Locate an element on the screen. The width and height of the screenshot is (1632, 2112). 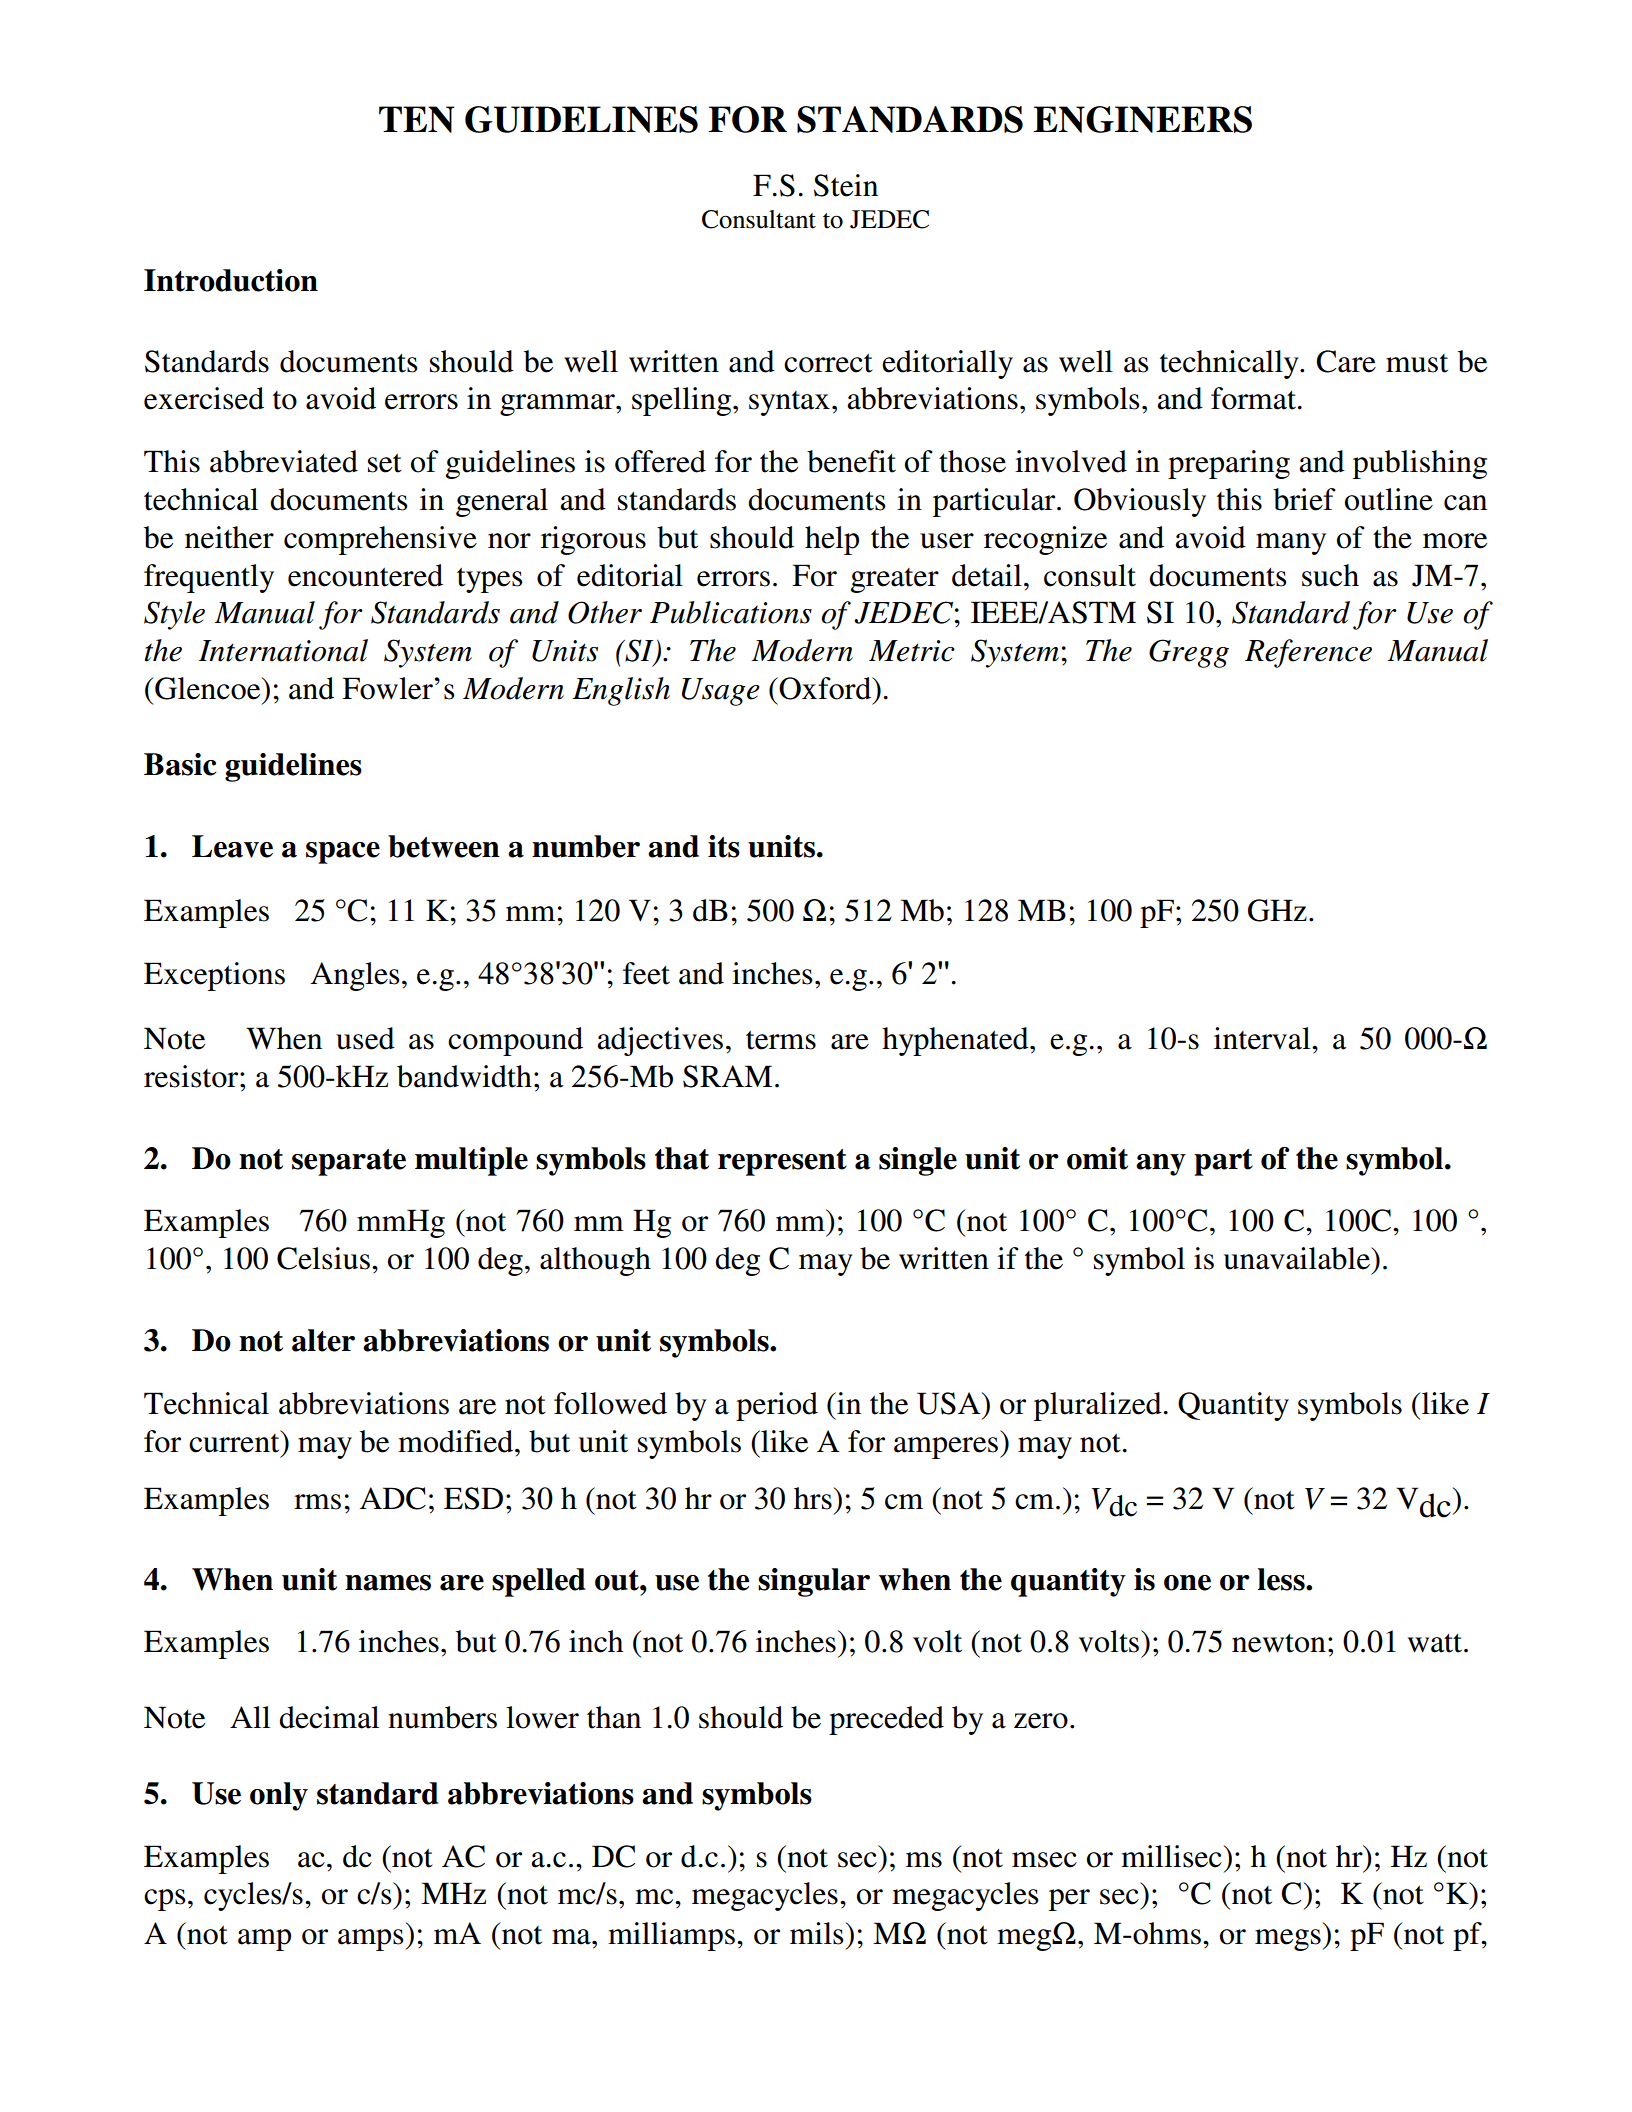
unavailable is located at coordinates (1298, 1258).
